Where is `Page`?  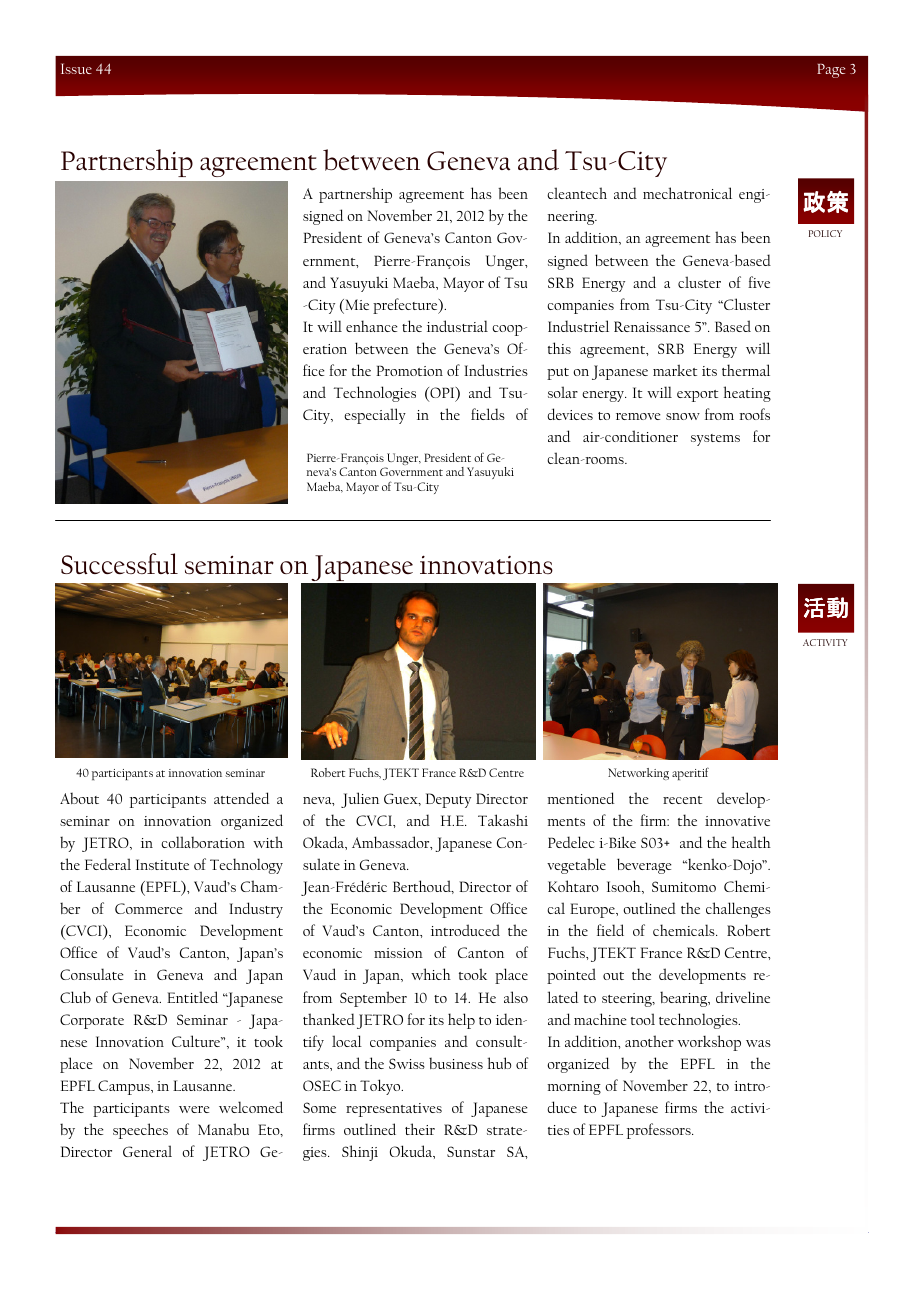
Page is located at coordinates (831, 71).
